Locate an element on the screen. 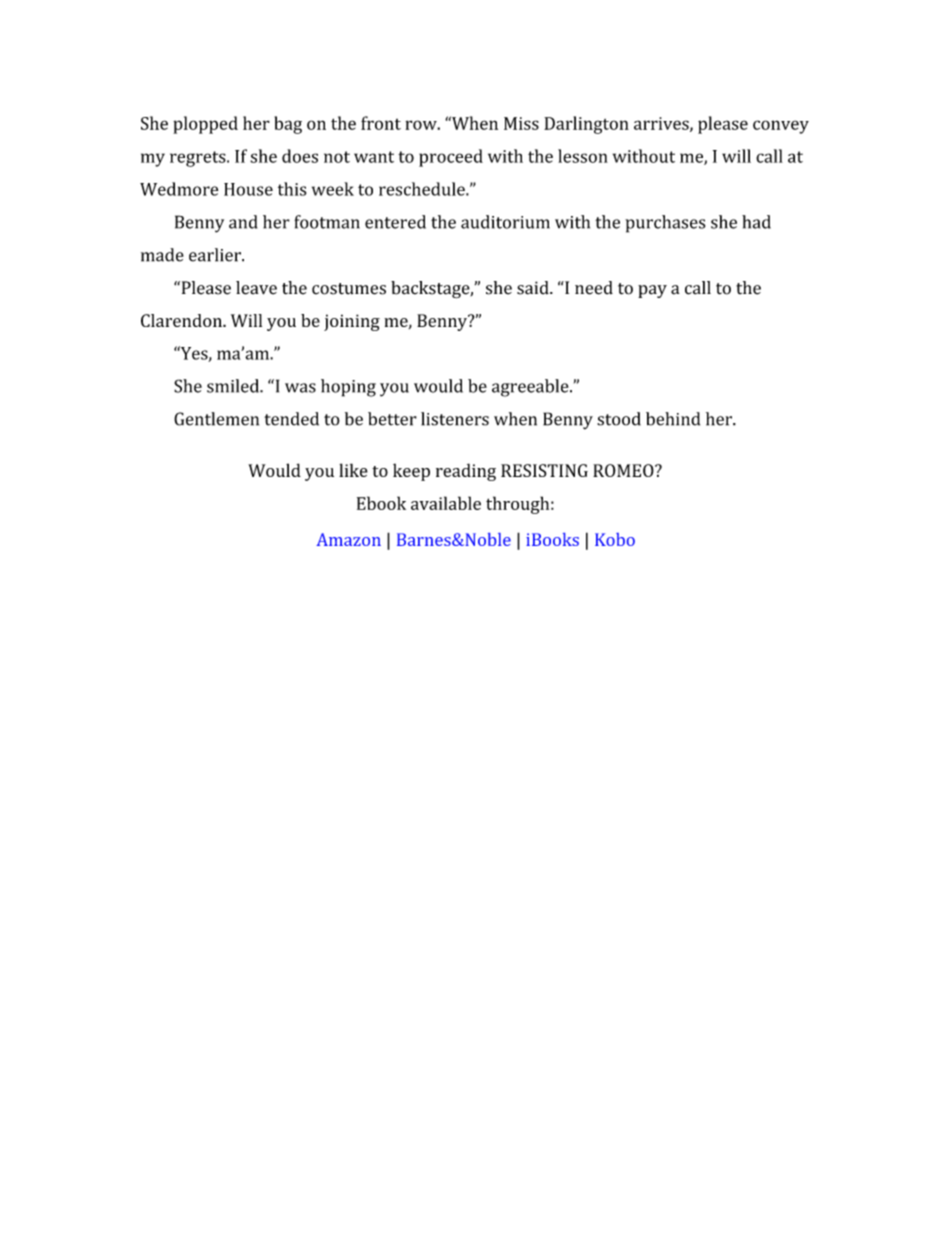 This screenshot has height=1233, width=952. pay is located at coordinates (652, 291).
